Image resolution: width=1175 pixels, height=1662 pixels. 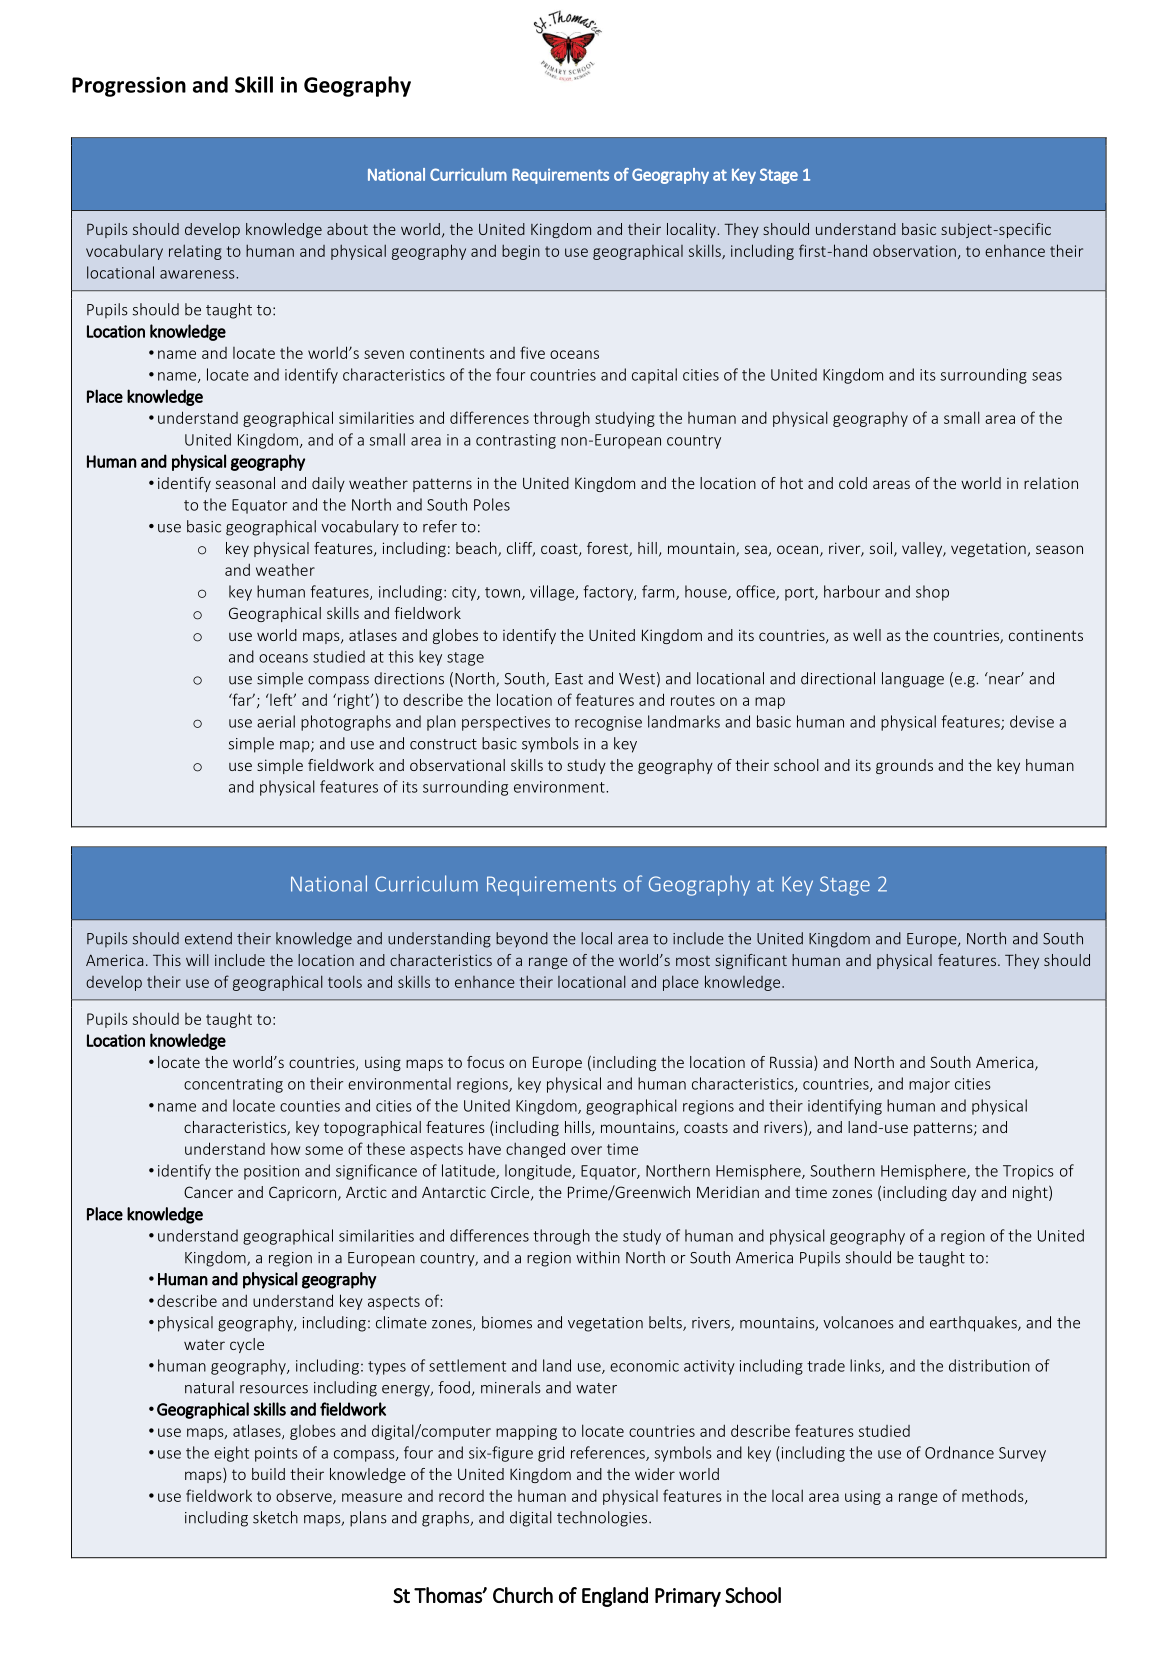 What do you see at coordinates (233, 1085) in the screenshot?
I see `concentrating` at bounding box center [233, 1085].
